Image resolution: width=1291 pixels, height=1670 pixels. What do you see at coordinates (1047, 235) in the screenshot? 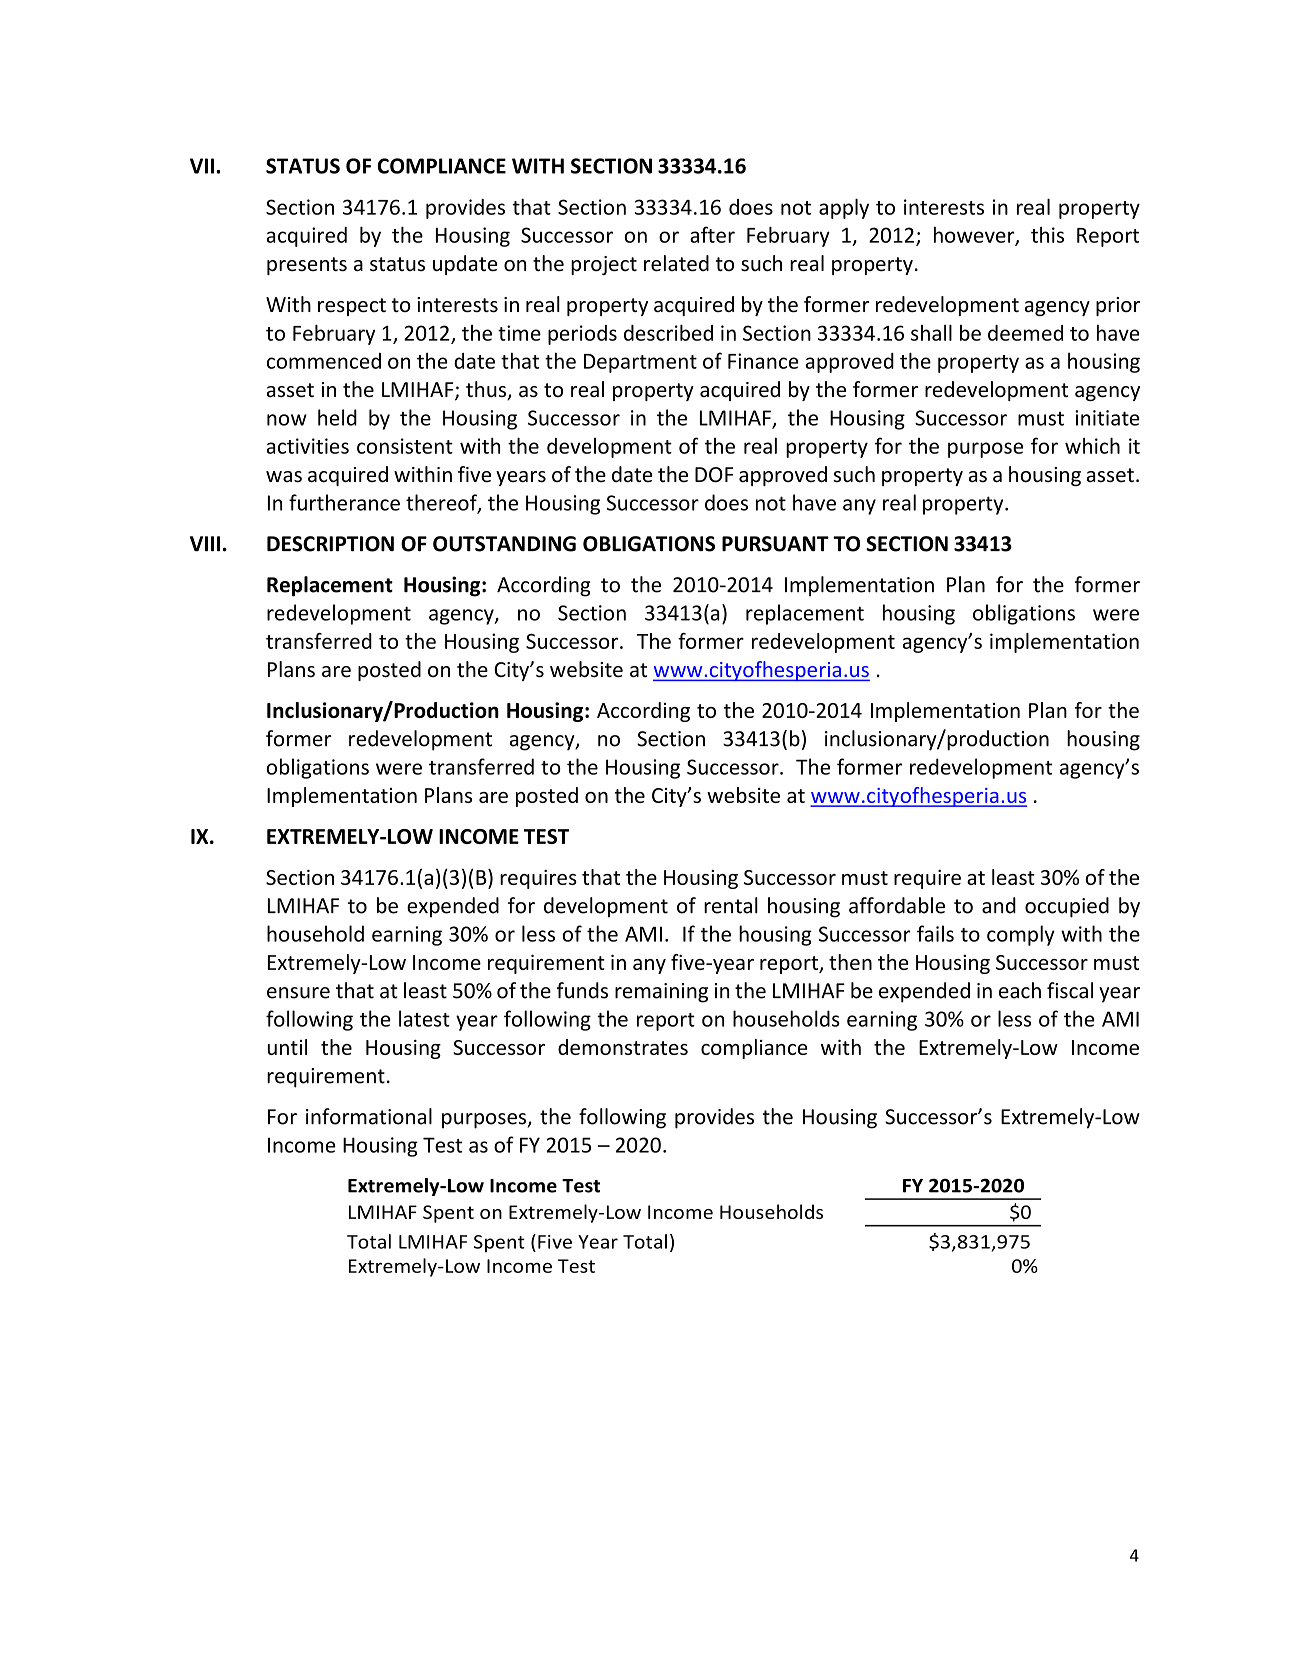
I see `this` at bounding box center [1047, 235].
